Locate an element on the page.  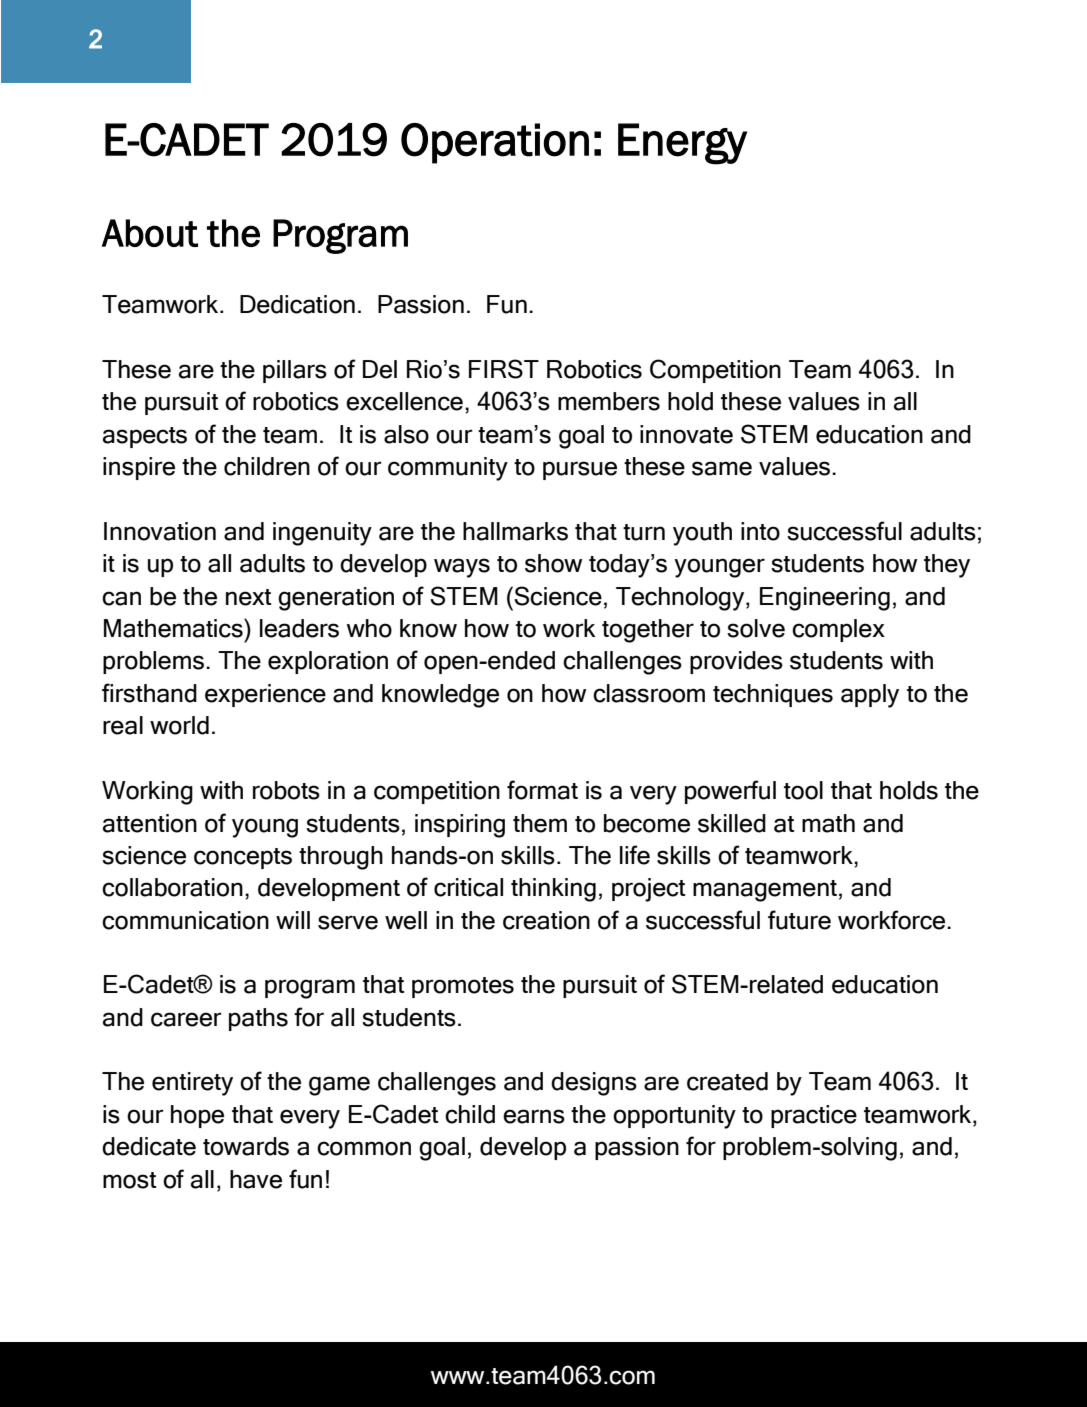
Operation is located at coordinates (495, 143).
